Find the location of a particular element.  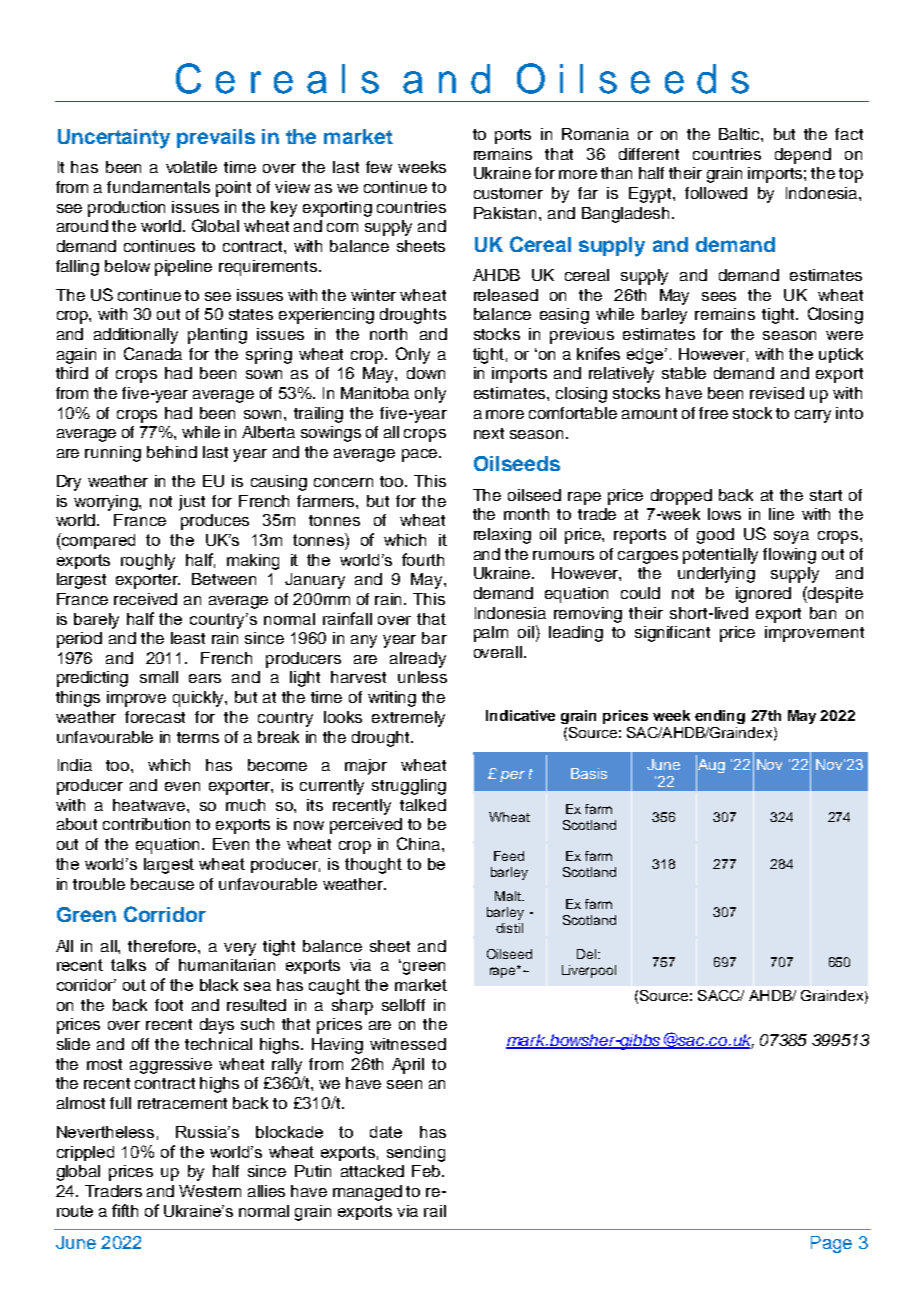

just is located at coordinates (192, 503).
